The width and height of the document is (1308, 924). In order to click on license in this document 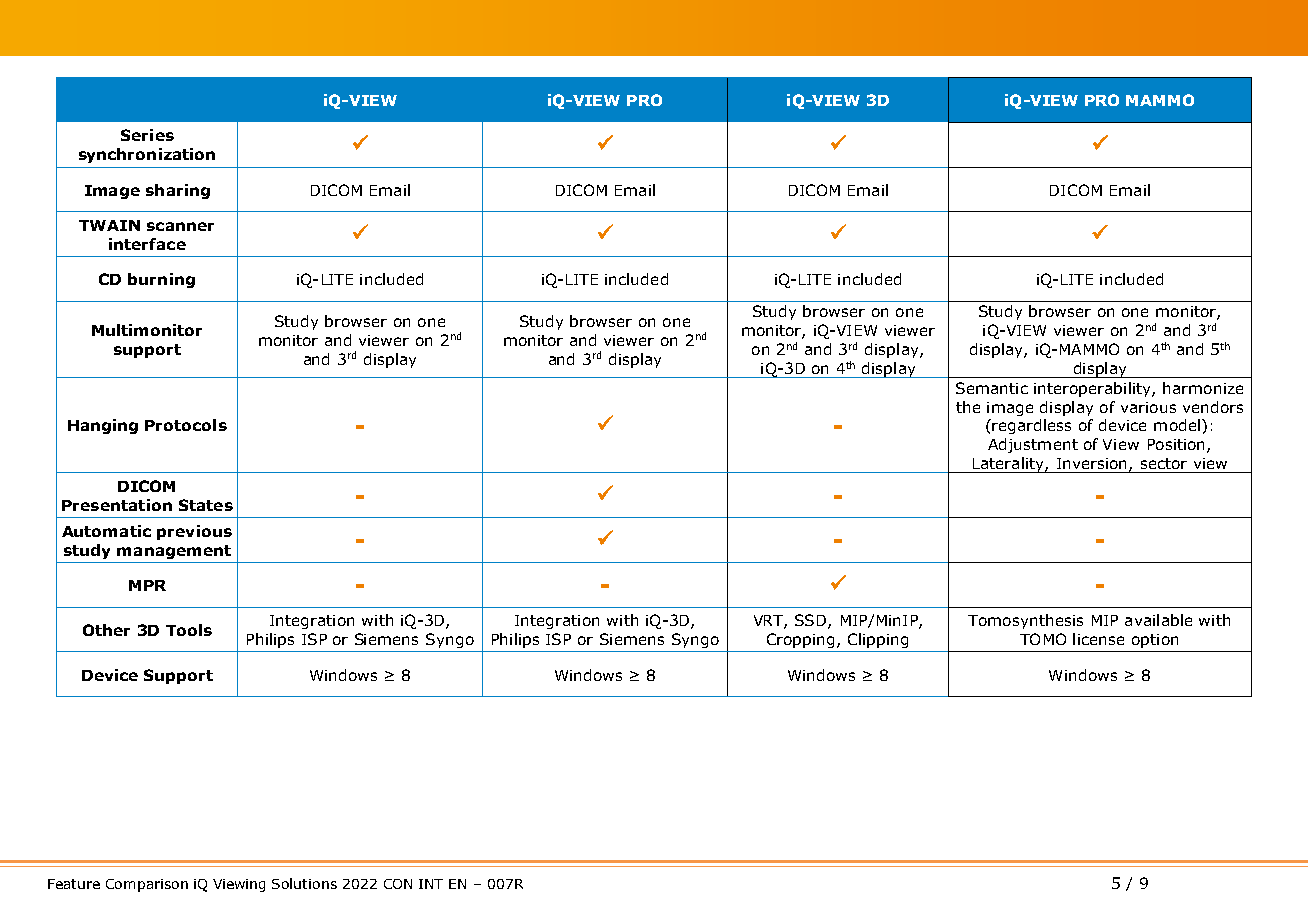, I will do `click(1098, 639)`.
